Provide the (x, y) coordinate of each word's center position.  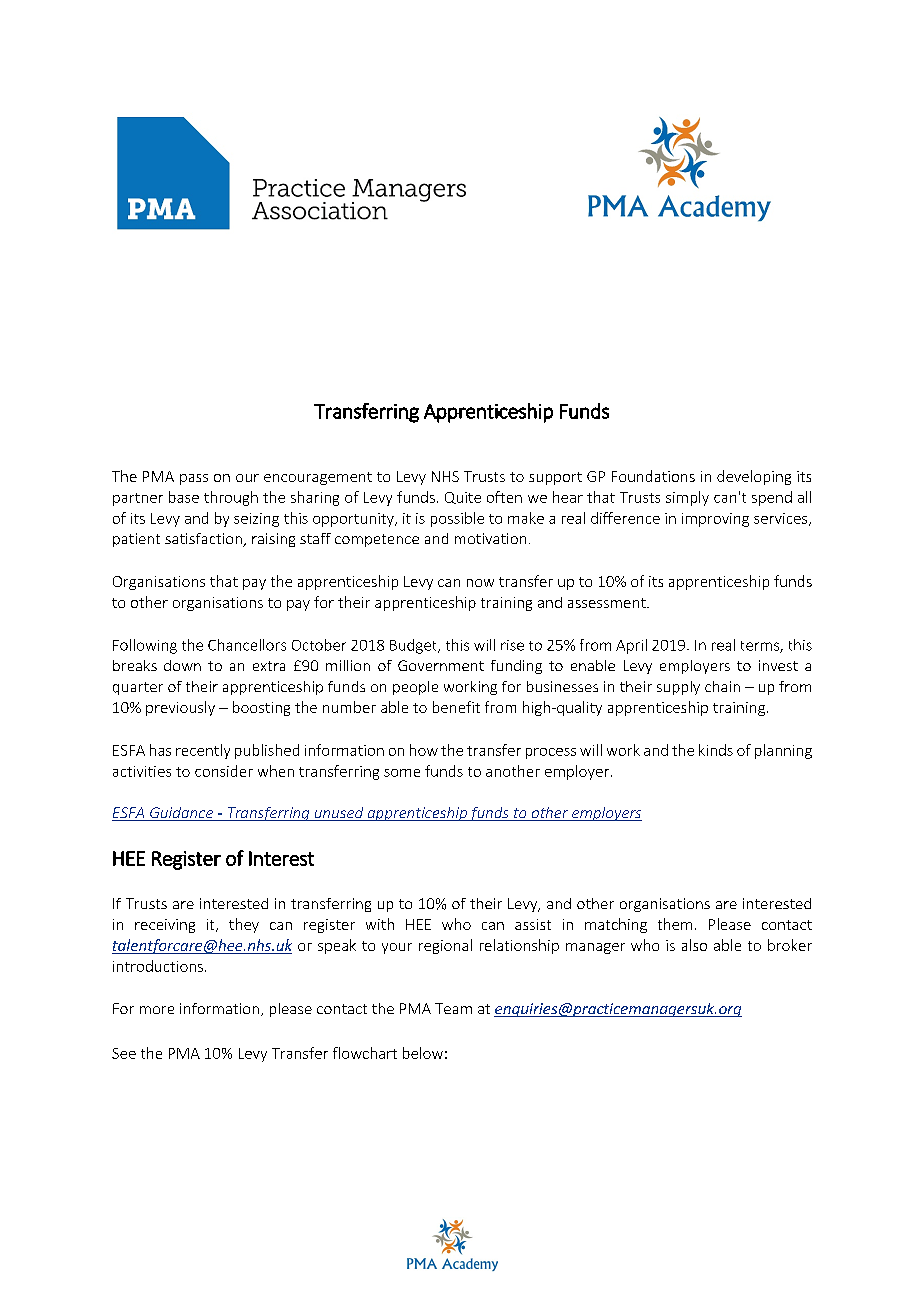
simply (687, 498)
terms (761, 647)
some (402, 773)
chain (722, 686)
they (244, 925)
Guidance (181, 814)
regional (445, 946)
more (157, 1010)
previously (180, 708)
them (675, 924)
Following (145, 646)
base (184, 497)
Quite (463, 498)
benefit (456, 707)
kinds (716, 750)
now (480, 583)
